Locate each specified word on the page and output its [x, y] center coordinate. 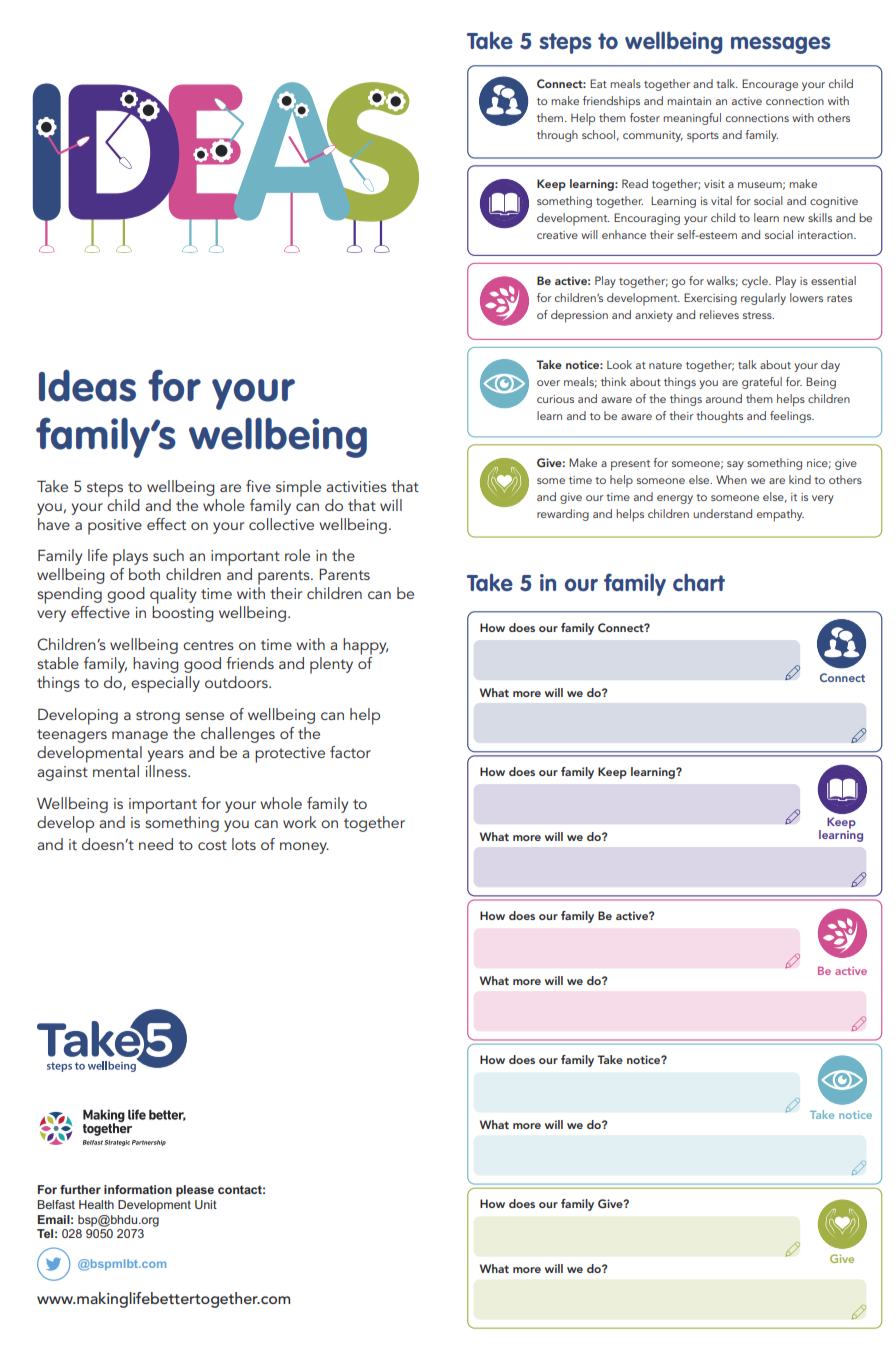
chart [699, 582]
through [557, 136]
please [195, 1191]
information [138, 1189]
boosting [183, 614]
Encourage [770, 85]
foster [645, 117]
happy [365, 646]
